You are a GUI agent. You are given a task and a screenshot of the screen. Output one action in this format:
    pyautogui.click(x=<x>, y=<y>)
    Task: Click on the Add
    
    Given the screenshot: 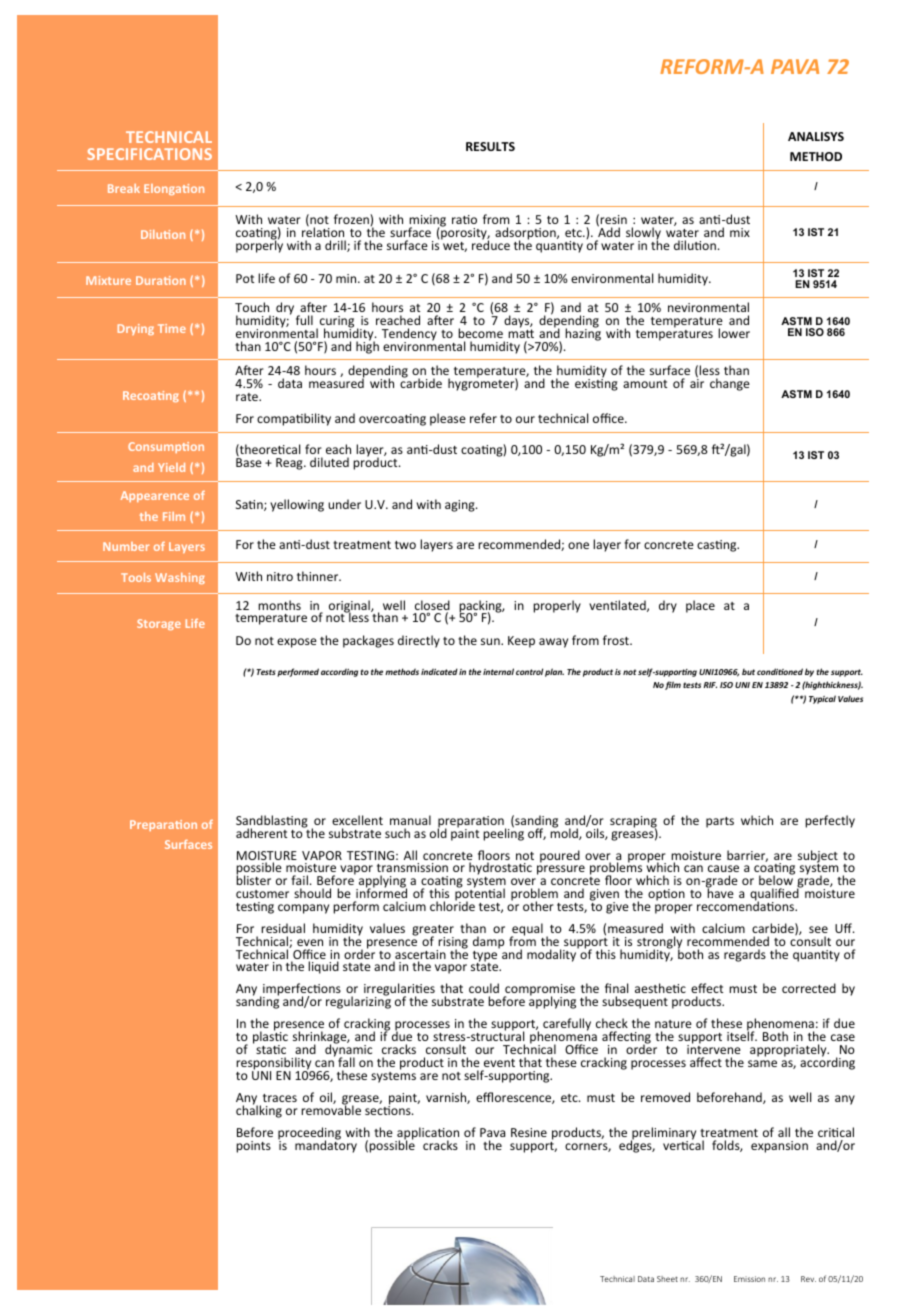 What is the action you would take?
    pyautogui.click(x=609, y=231)
